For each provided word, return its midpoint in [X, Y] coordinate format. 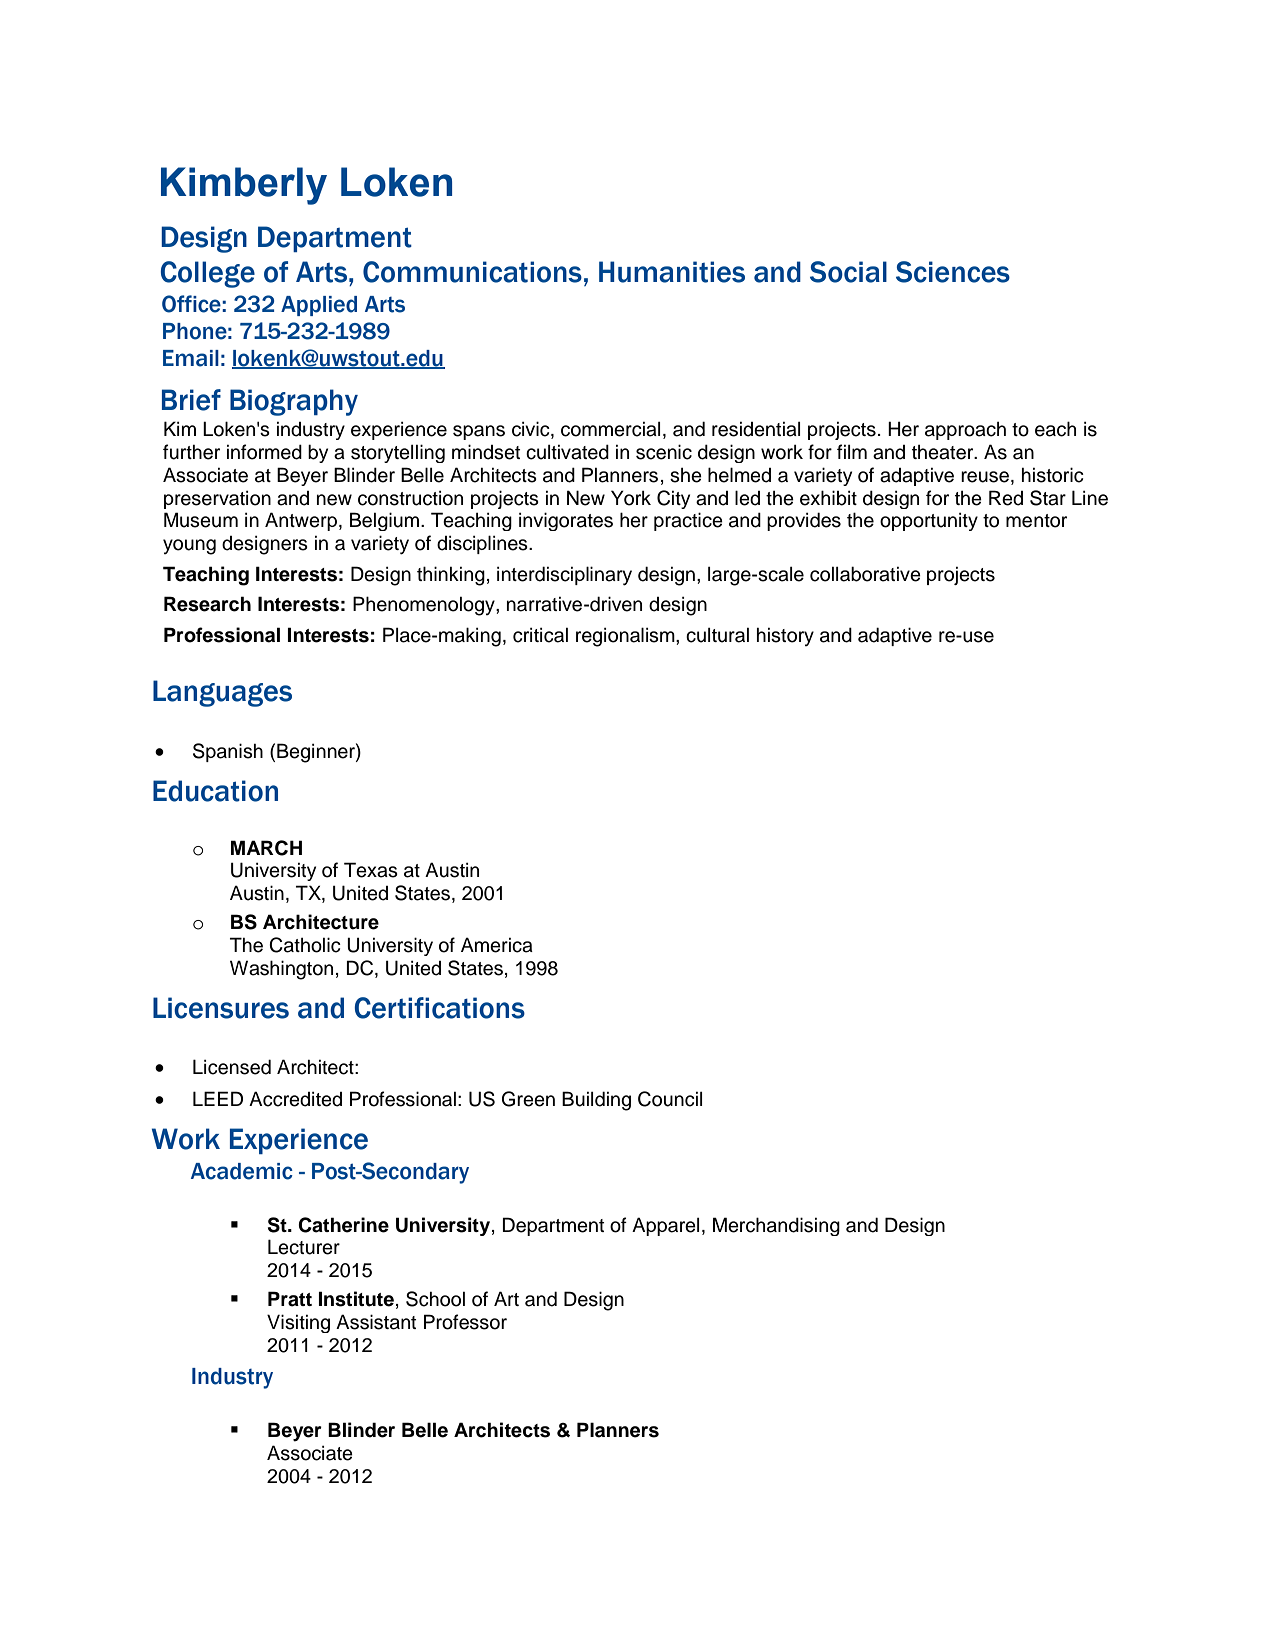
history [785, 637]
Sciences [953, 272]
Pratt [290, 1299]
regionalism [626, 637]
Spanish [228, 752]
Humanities [672, 272]
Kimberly [244, 186]
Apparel [665, 1226]
